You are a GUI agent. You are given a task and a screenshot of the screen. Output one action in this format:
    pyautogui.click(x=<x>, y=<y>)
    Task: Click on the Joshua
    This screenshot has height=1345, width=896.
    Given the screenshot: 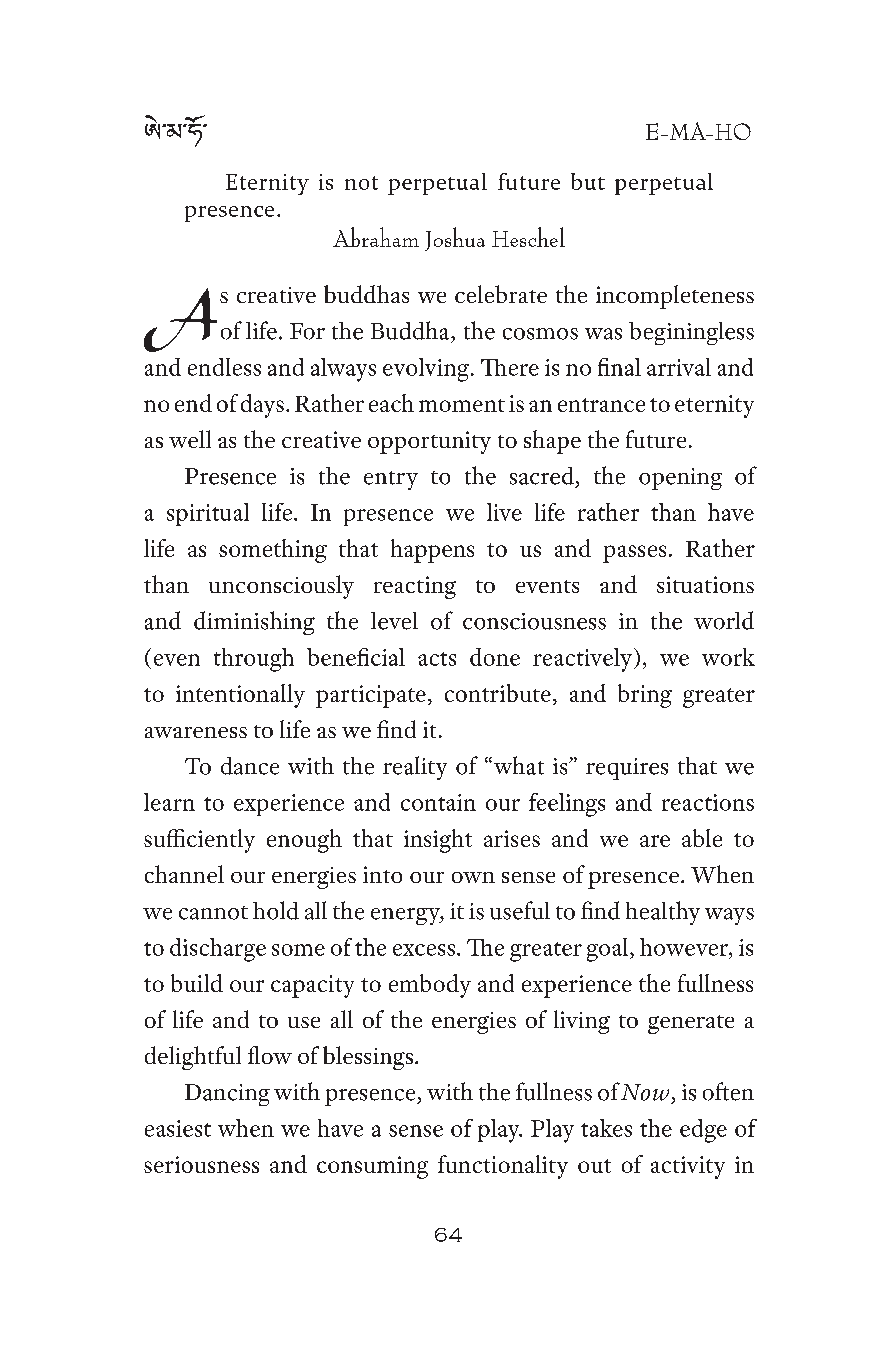 What is the action you would take?
    pyautogui.click(x=455, y=239)
